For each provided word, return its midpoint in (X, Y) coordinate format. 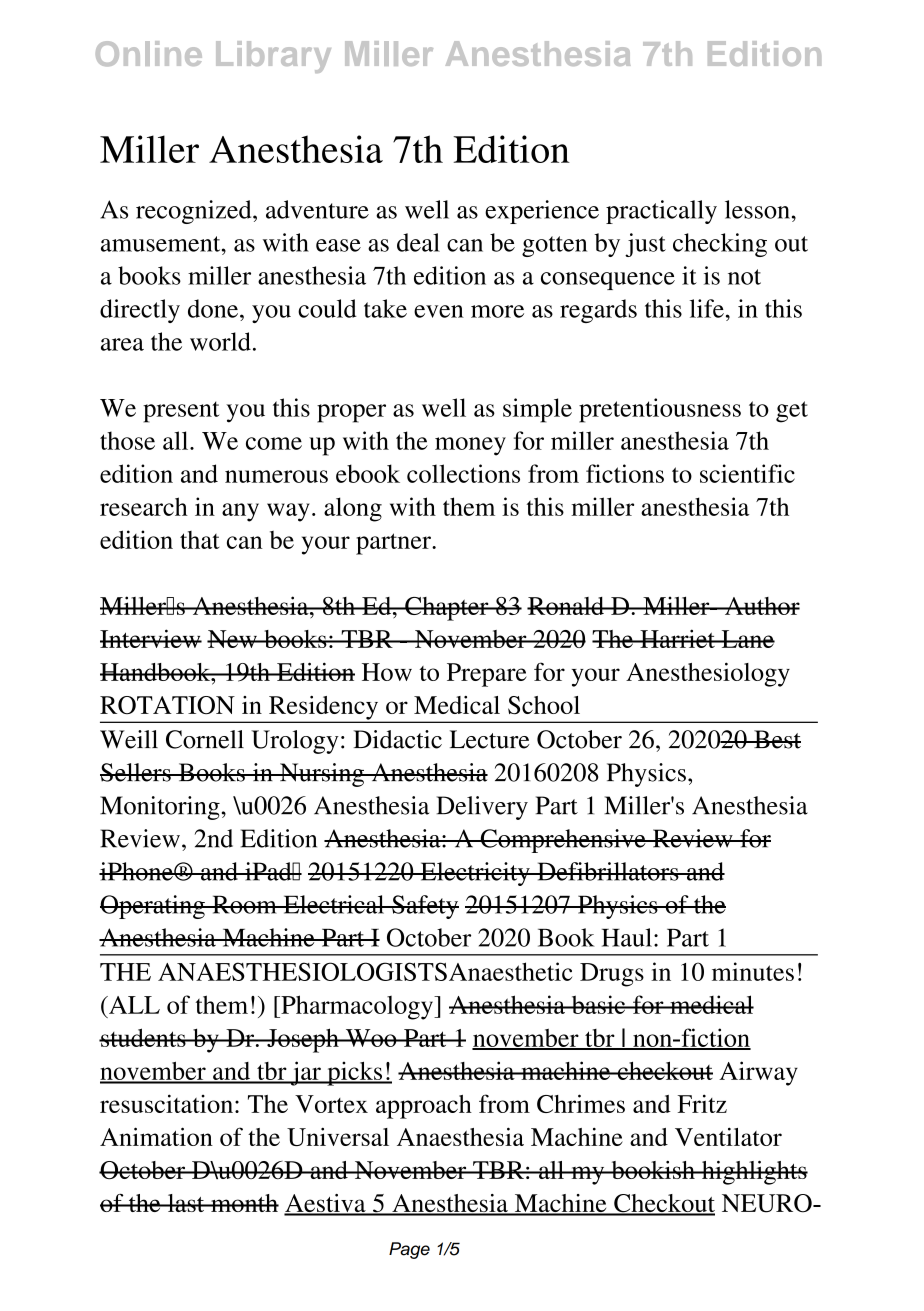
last (186, 1203)
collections (463, 473)
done (214, 308)
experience (542, 212)
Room (244, 904)
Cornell (205, 739)
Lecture (490, 739)
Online (149, 53)
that (199, 540)
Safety (424, 907)
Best (776, 739)
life (707, 308)
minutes (753, 971)
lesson (757, 209)
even (439, 311)
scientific (747, 473)
